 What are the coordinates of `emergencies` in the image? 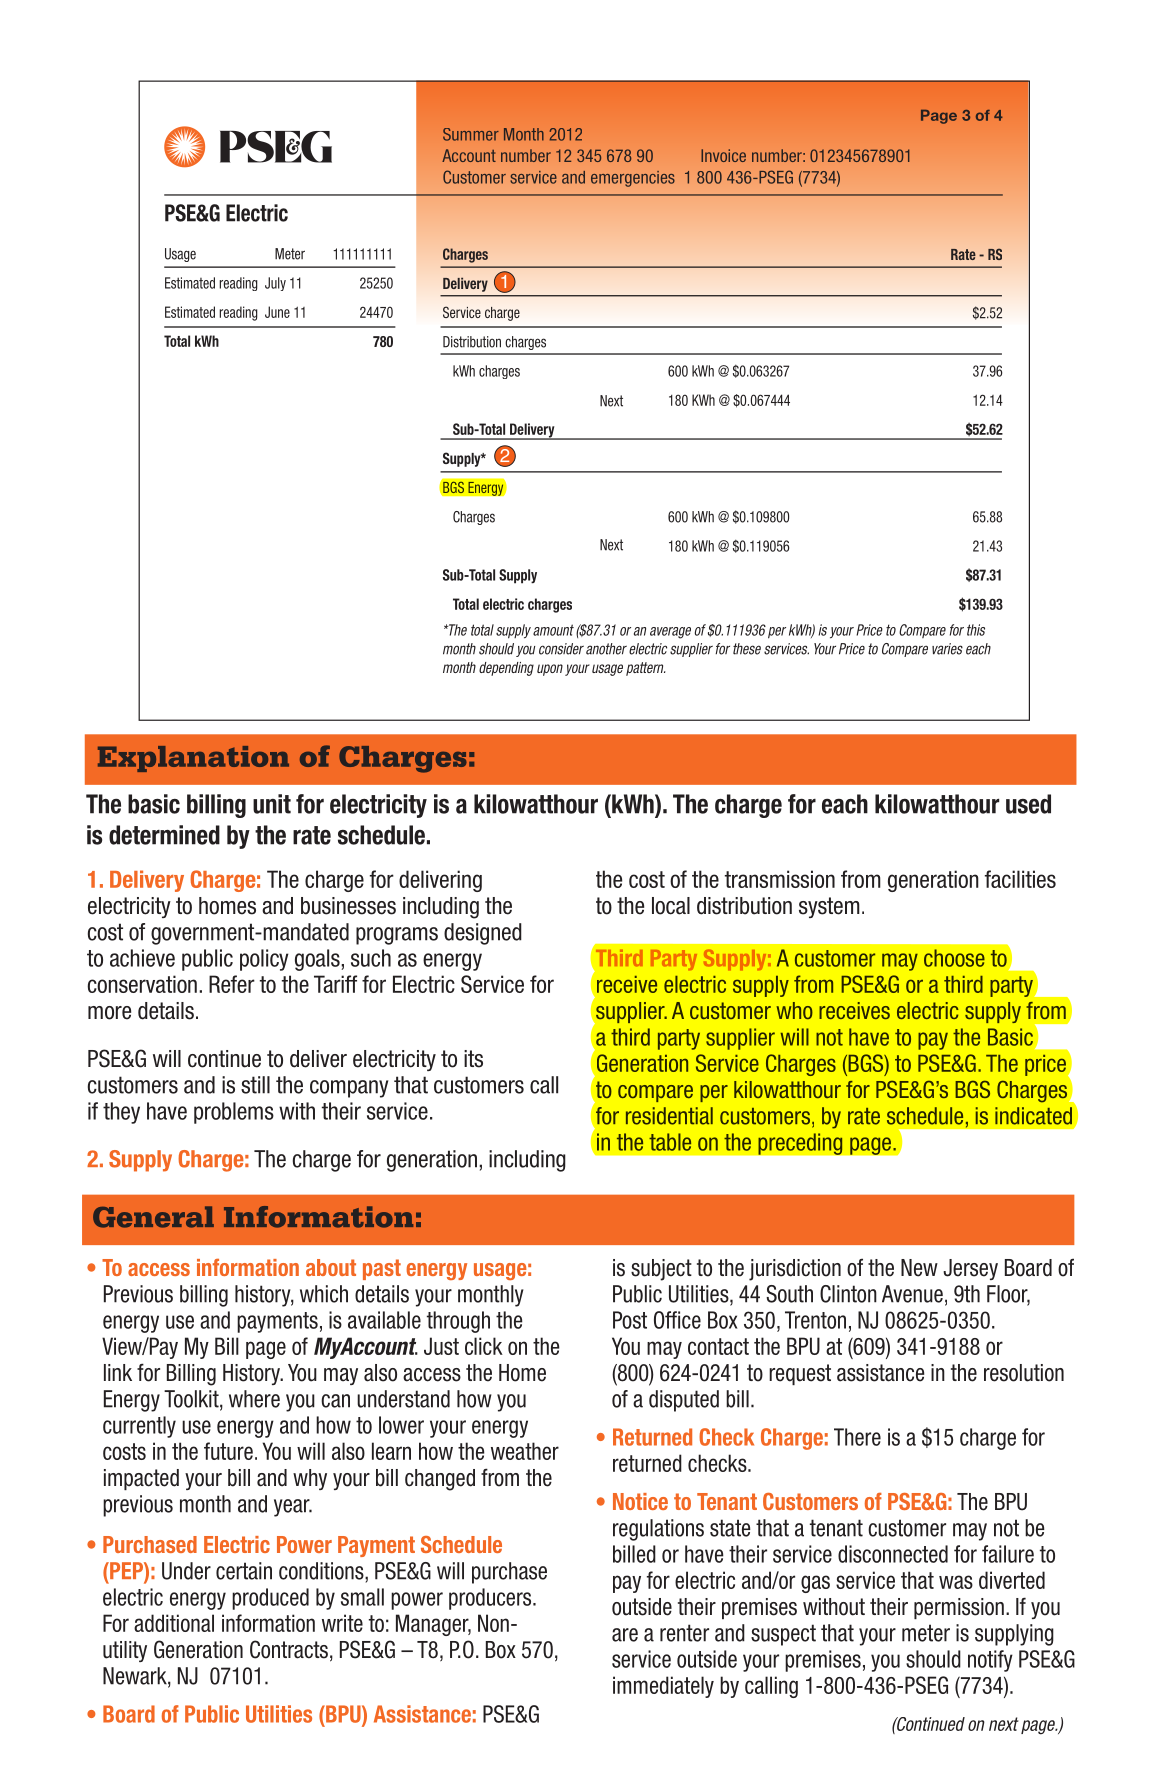 It's located at (633, 179).
